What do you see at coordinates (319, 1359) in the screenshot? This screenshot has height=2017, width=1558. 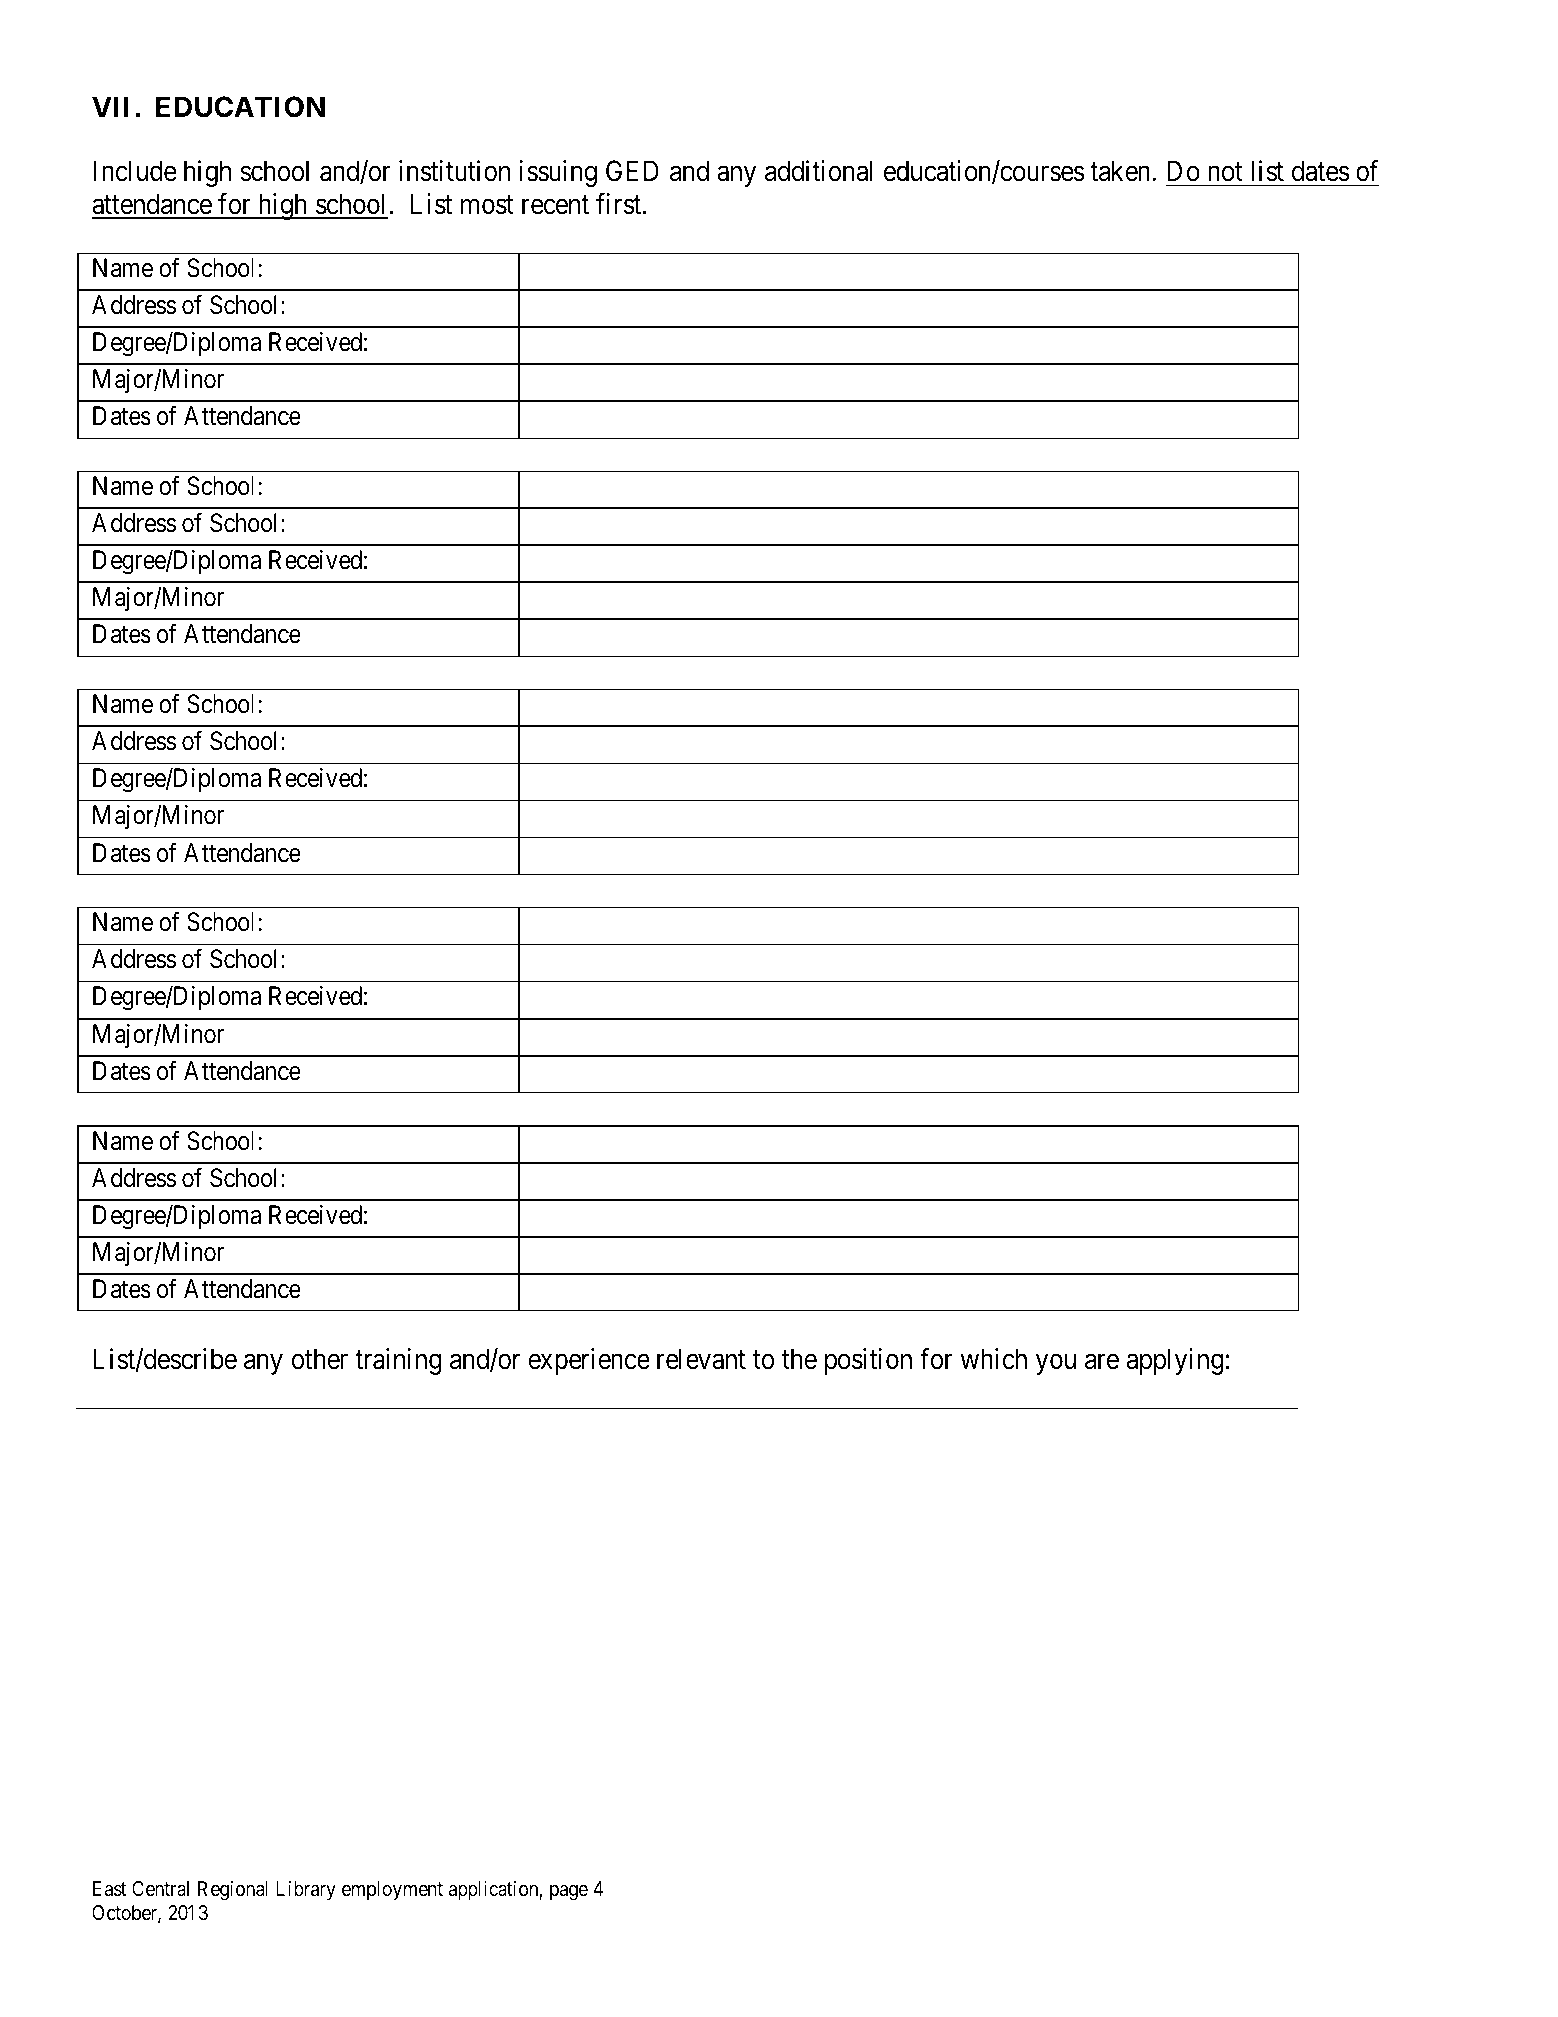 I see `other` at bounding box center [319, 1359].
